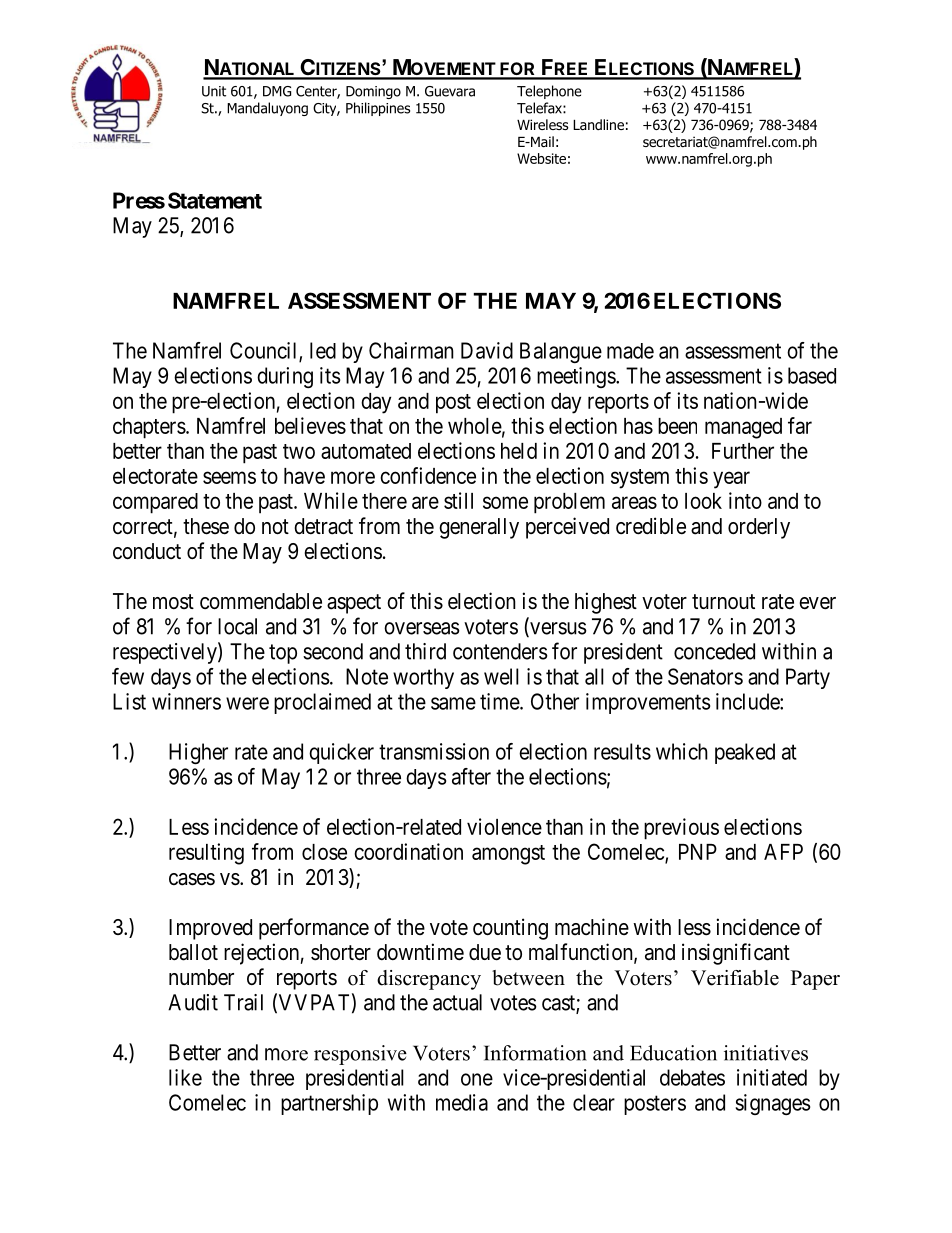  Describe the element at coordinates (214, 91) in the image. I see `Unit` at that location.
